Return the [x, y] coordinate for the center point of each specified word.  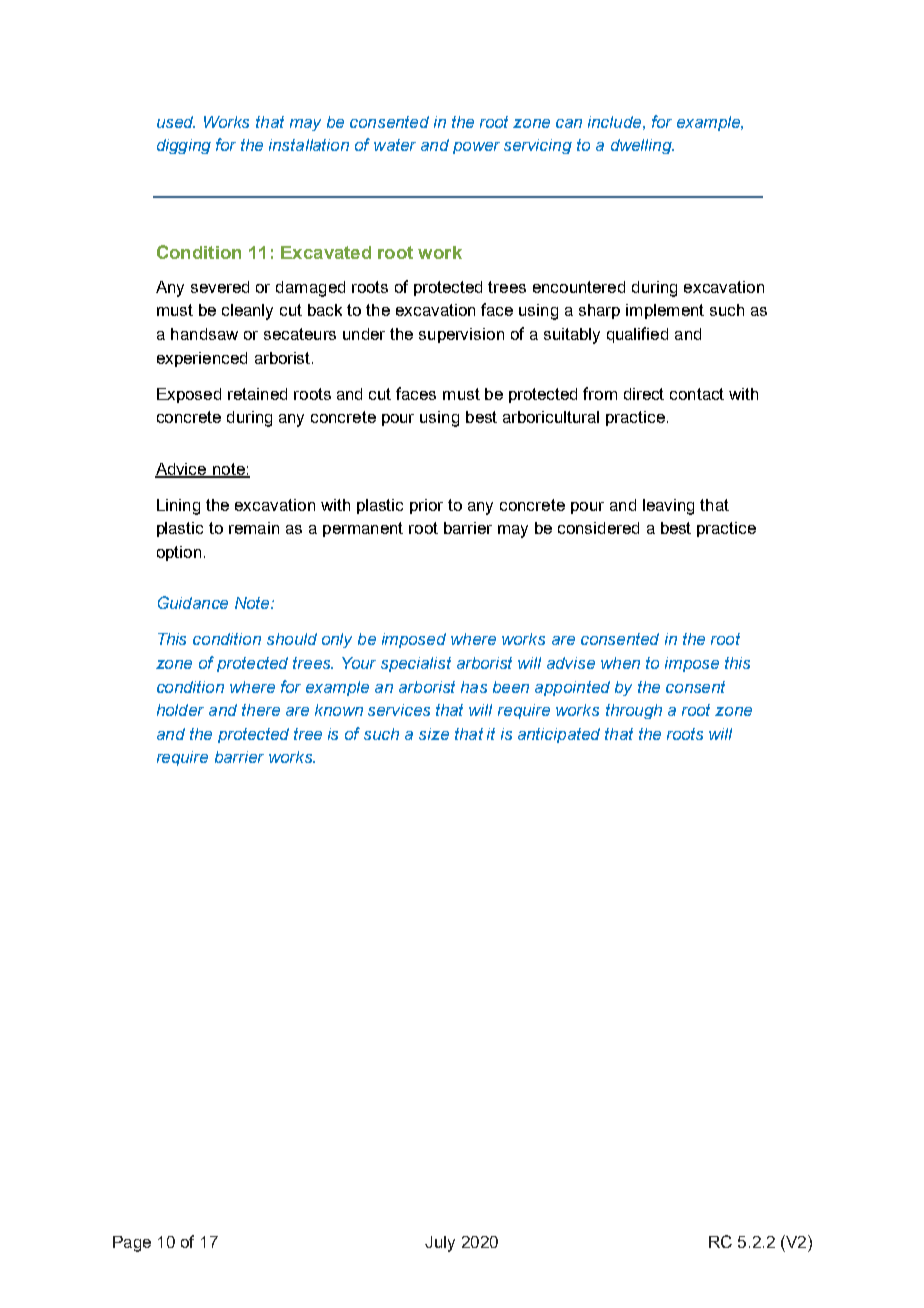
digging [184, 146]
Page [132, 1244]
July [440, 1244]
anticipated [559, 735]
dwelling [642, 146]
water [395, 145]
